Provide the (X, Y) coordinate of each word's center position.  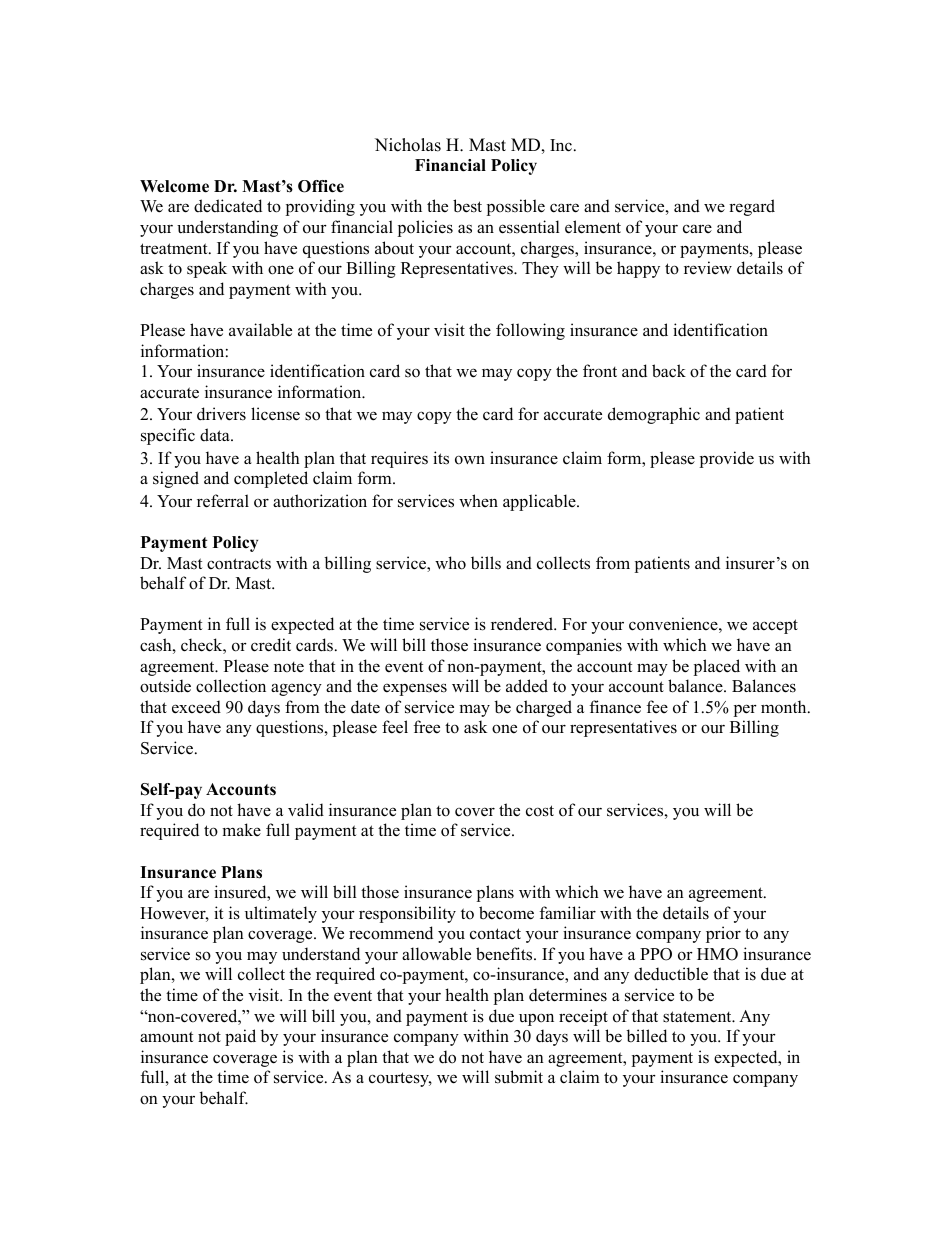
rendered (523, 624)
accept (775, 626)
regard (752, 207)
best (467, 206)
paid (240, 1037)
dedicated (228, 206)
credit (271, 645)
